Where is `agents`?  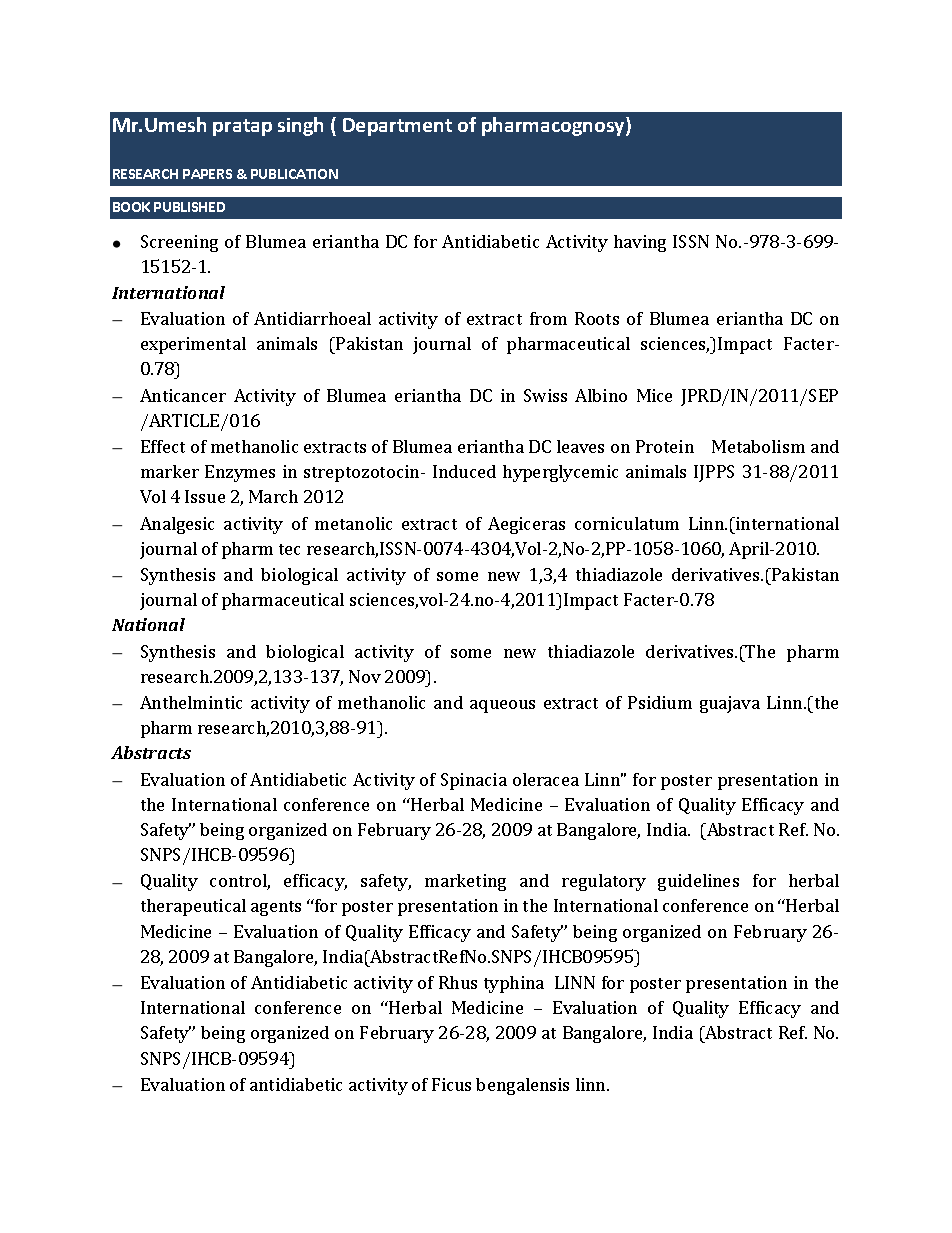
agents is located at coordinates (276, 908).
